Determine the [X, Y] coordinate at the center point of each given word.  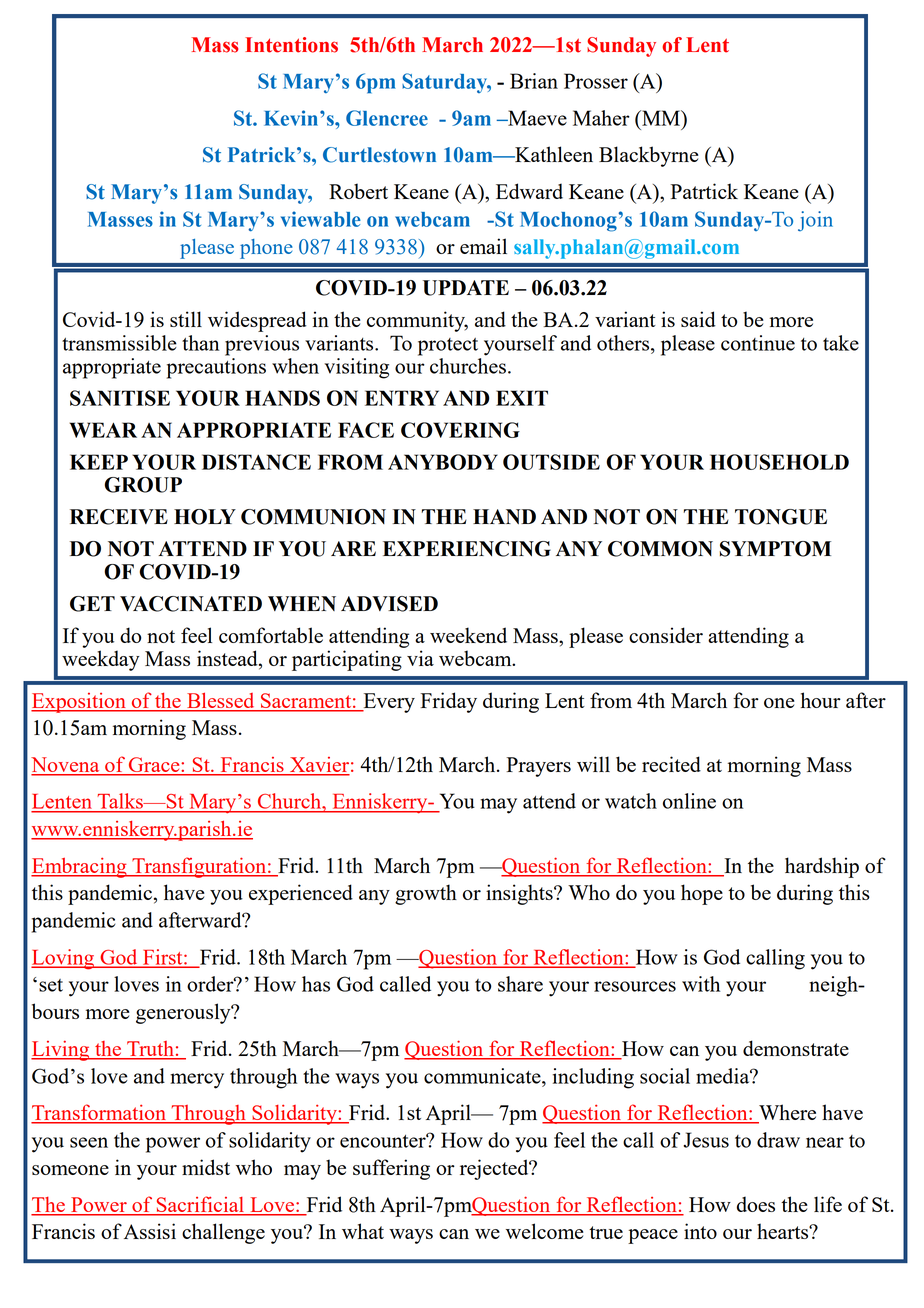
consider [666, 635]
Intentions [291, 45]
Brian [534, 81]
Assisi [150, 1231]
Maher [601, 118]
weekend [468, 635]
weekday [101, 660]
